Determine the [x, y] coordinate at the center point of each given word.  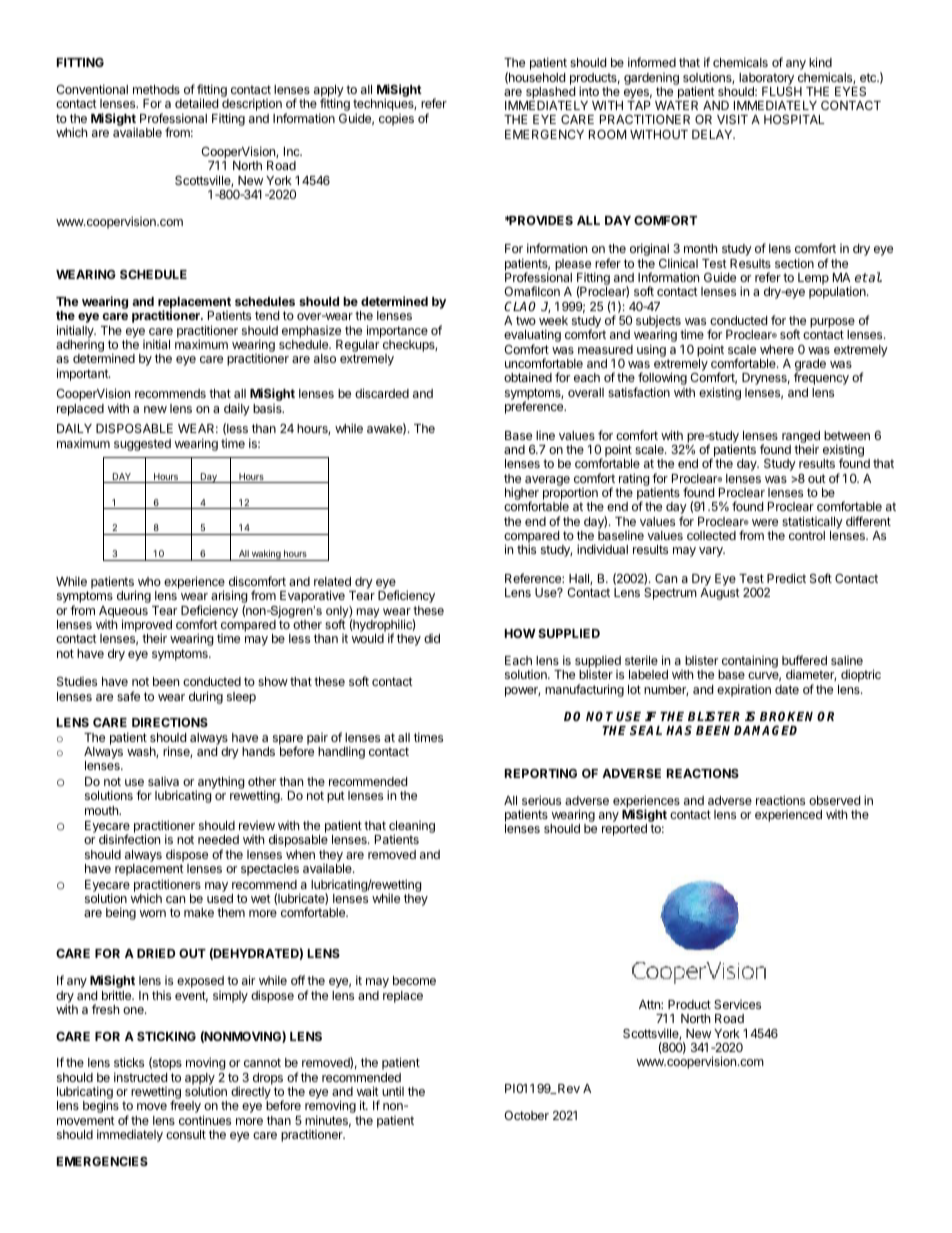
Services [737, 1004]
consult [186, 1134]
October [526, 1115]
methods [156, 89]
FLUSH [782, 91]
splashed [550, 93]
